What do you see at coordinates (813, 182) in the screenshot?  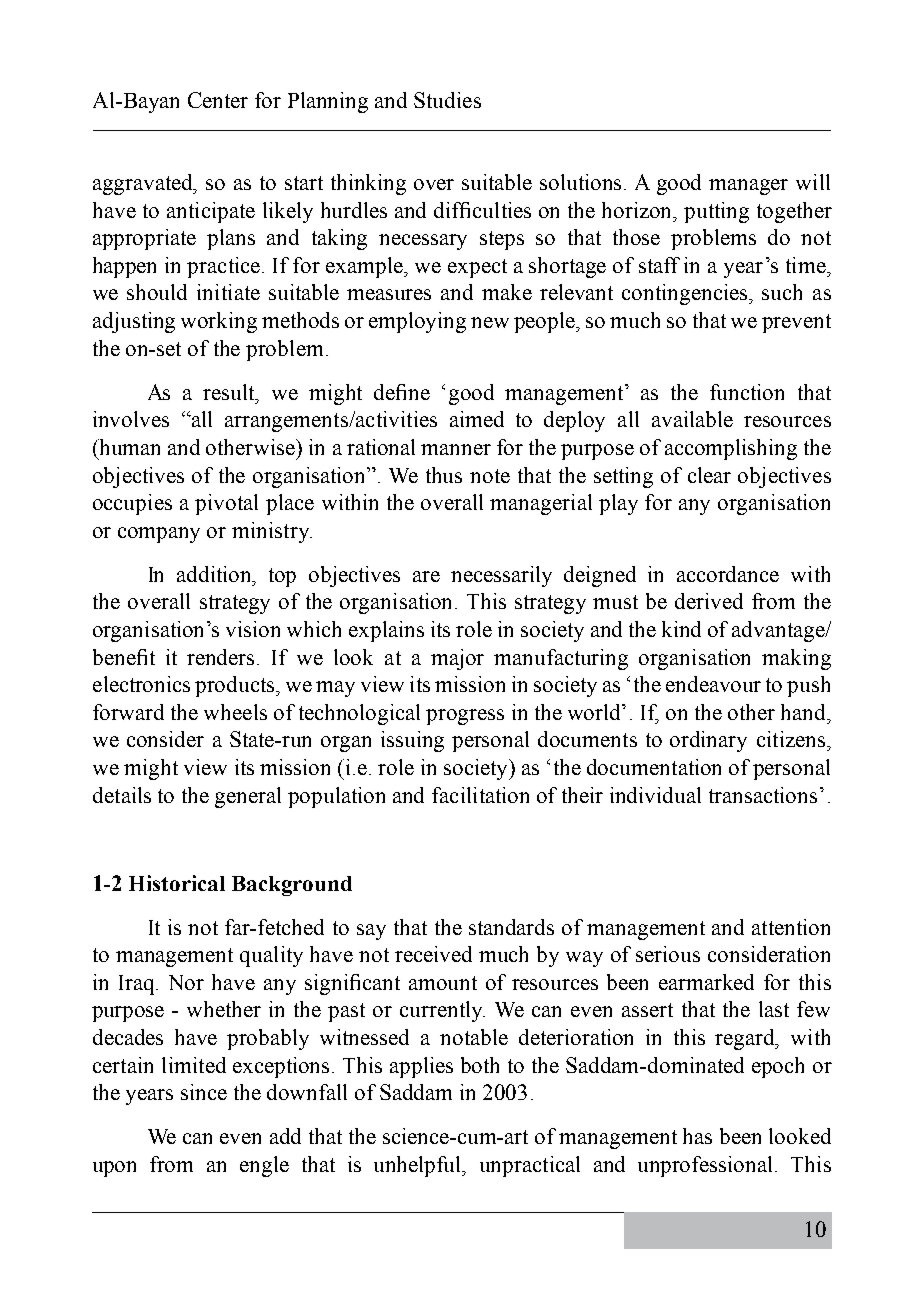 I see `will` at bounding box center [813, 182].
